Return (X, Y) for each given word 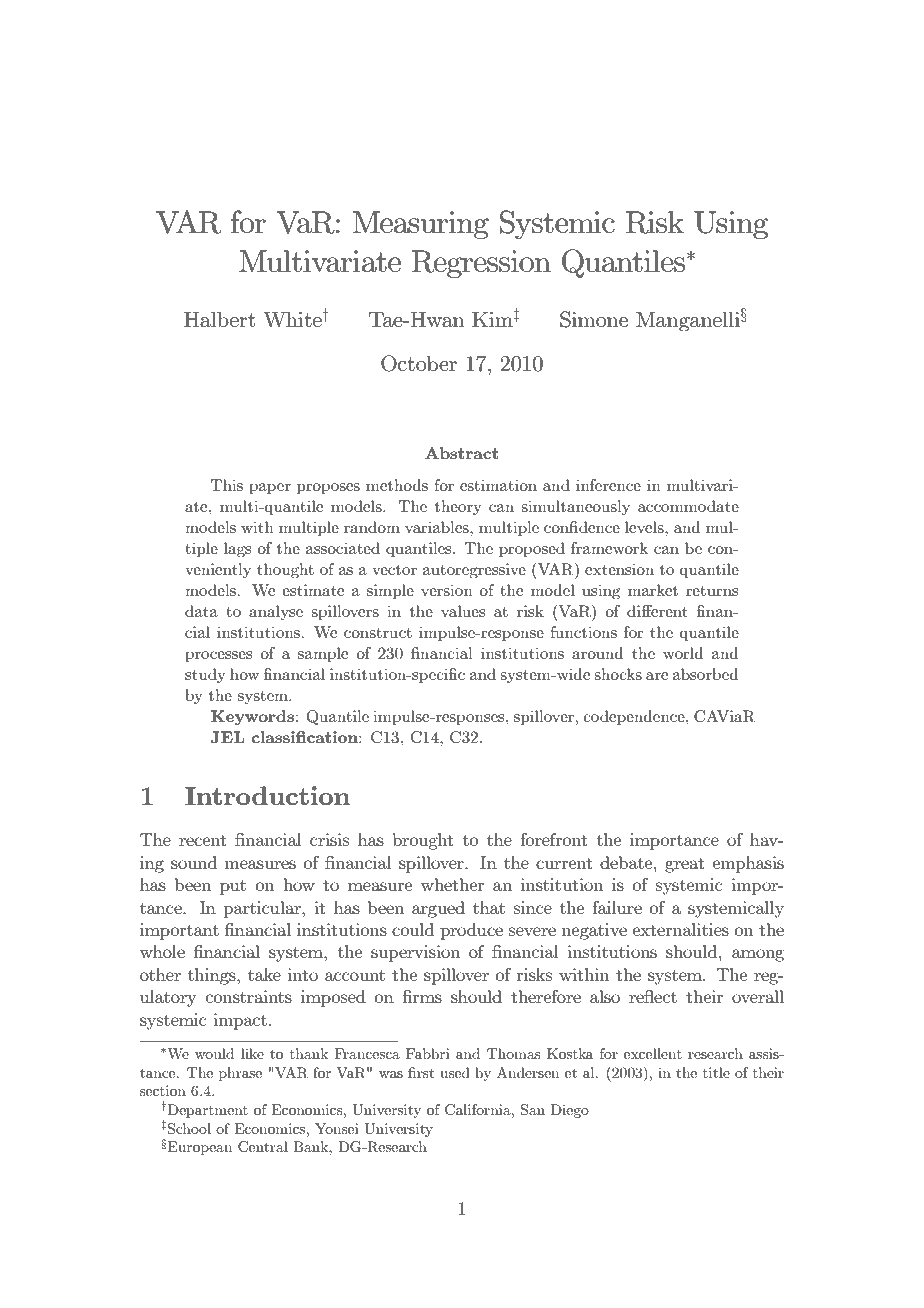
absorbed (705, 674)
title (716, 1072)
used (455, 1072)
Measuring (420, 225)
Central (263, 1147)
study (205, 675)
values (463, 611)
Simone (594, 319)
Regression (481, 264)
